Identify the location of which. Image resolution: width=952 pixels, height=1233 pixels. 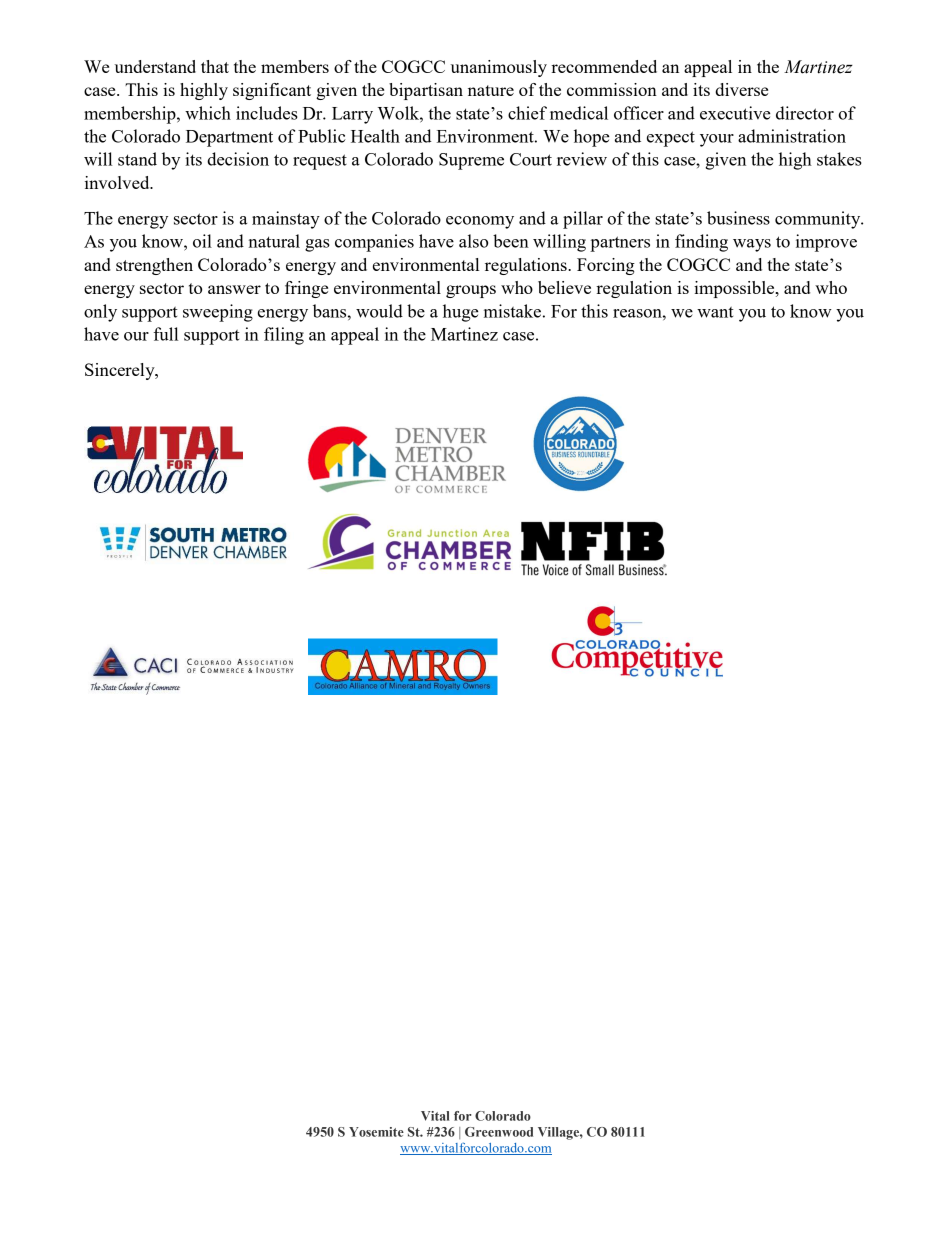
(208, 113).
